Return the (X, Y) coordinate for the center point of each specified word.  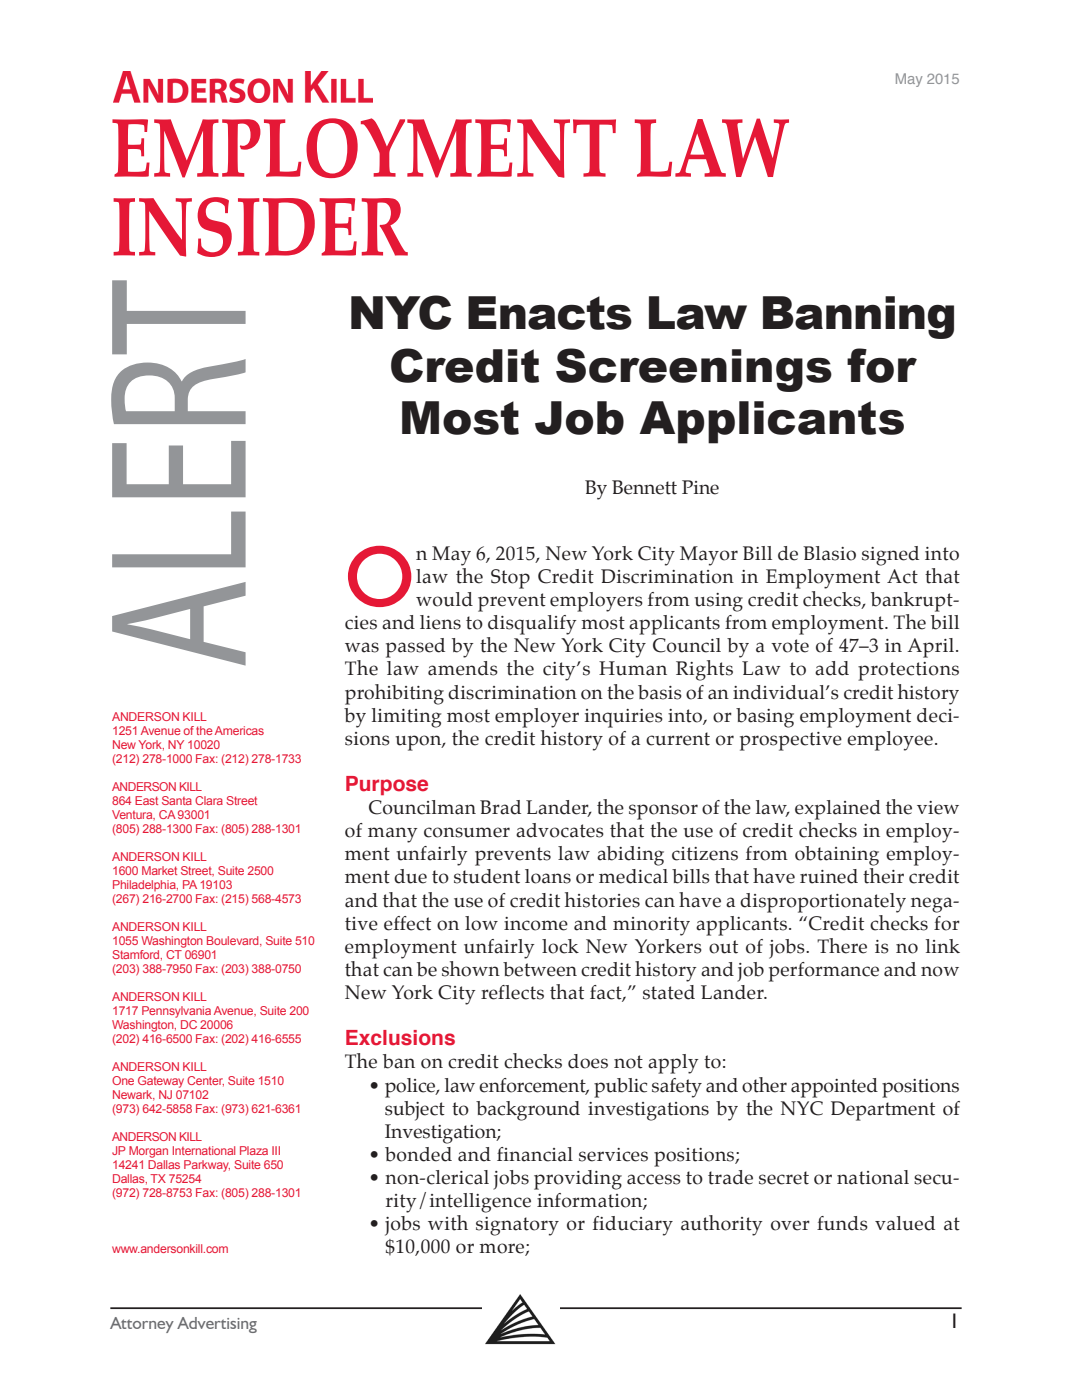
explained (838, 810)
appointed (834, 1088)
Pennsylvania (176, 1012)
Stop (510, 579)
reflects (512, 992)
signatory (517, 1226)
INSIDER (260, 227)
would (444, 599)
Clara (209, 800)
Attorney (142, 1325)
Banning (858, 317)
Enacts (550, 313)
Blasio (829, 553)
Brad (500, 807)
